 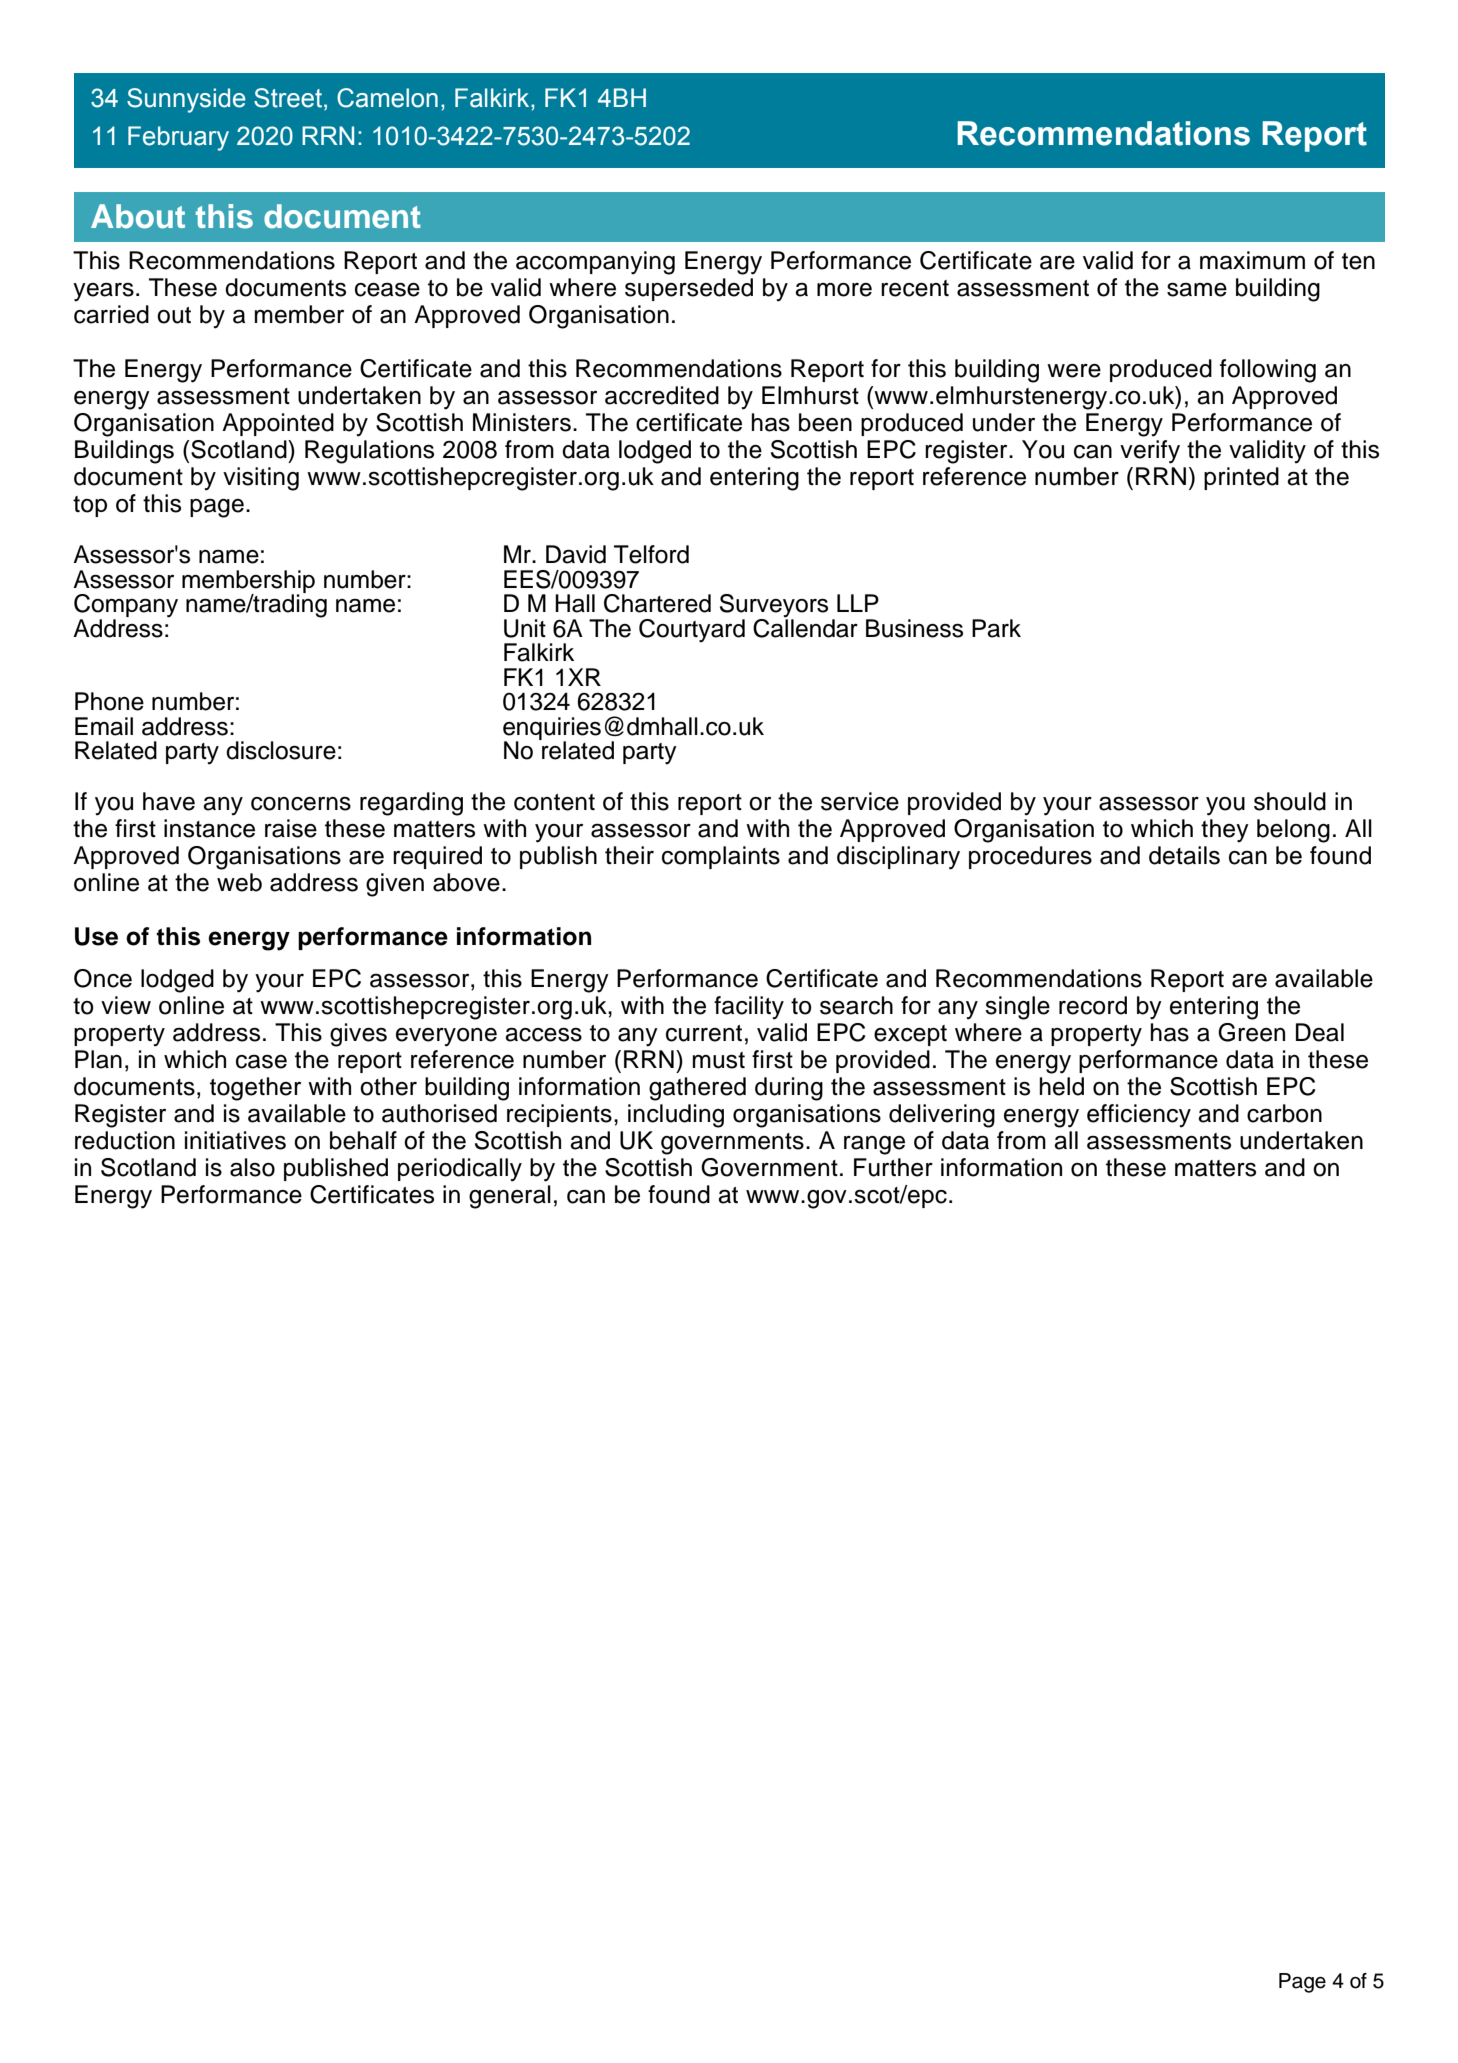 I want to click on they, so click(x=1225, y=831).
